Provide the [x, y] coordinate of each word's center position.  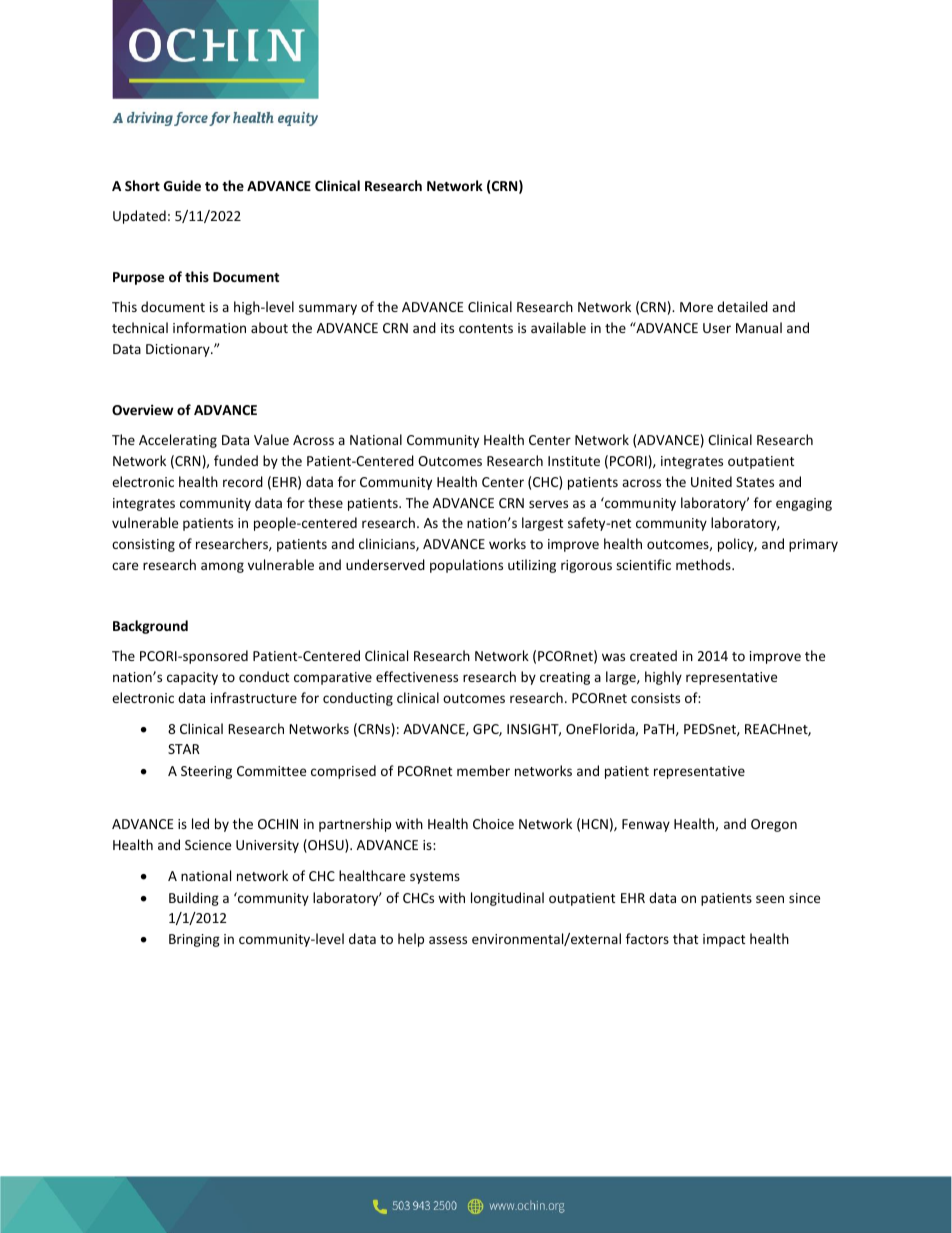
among [222, 567]
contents [486, 328]
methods [704, 564]
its [447, 328]
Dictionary [179, 350]
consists [655, 698]
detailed [742, 306]
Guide [182, 185]
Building [194, 899]
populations [466, 566]
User [717, 328]
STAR [184, 749]
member [483, 770]
